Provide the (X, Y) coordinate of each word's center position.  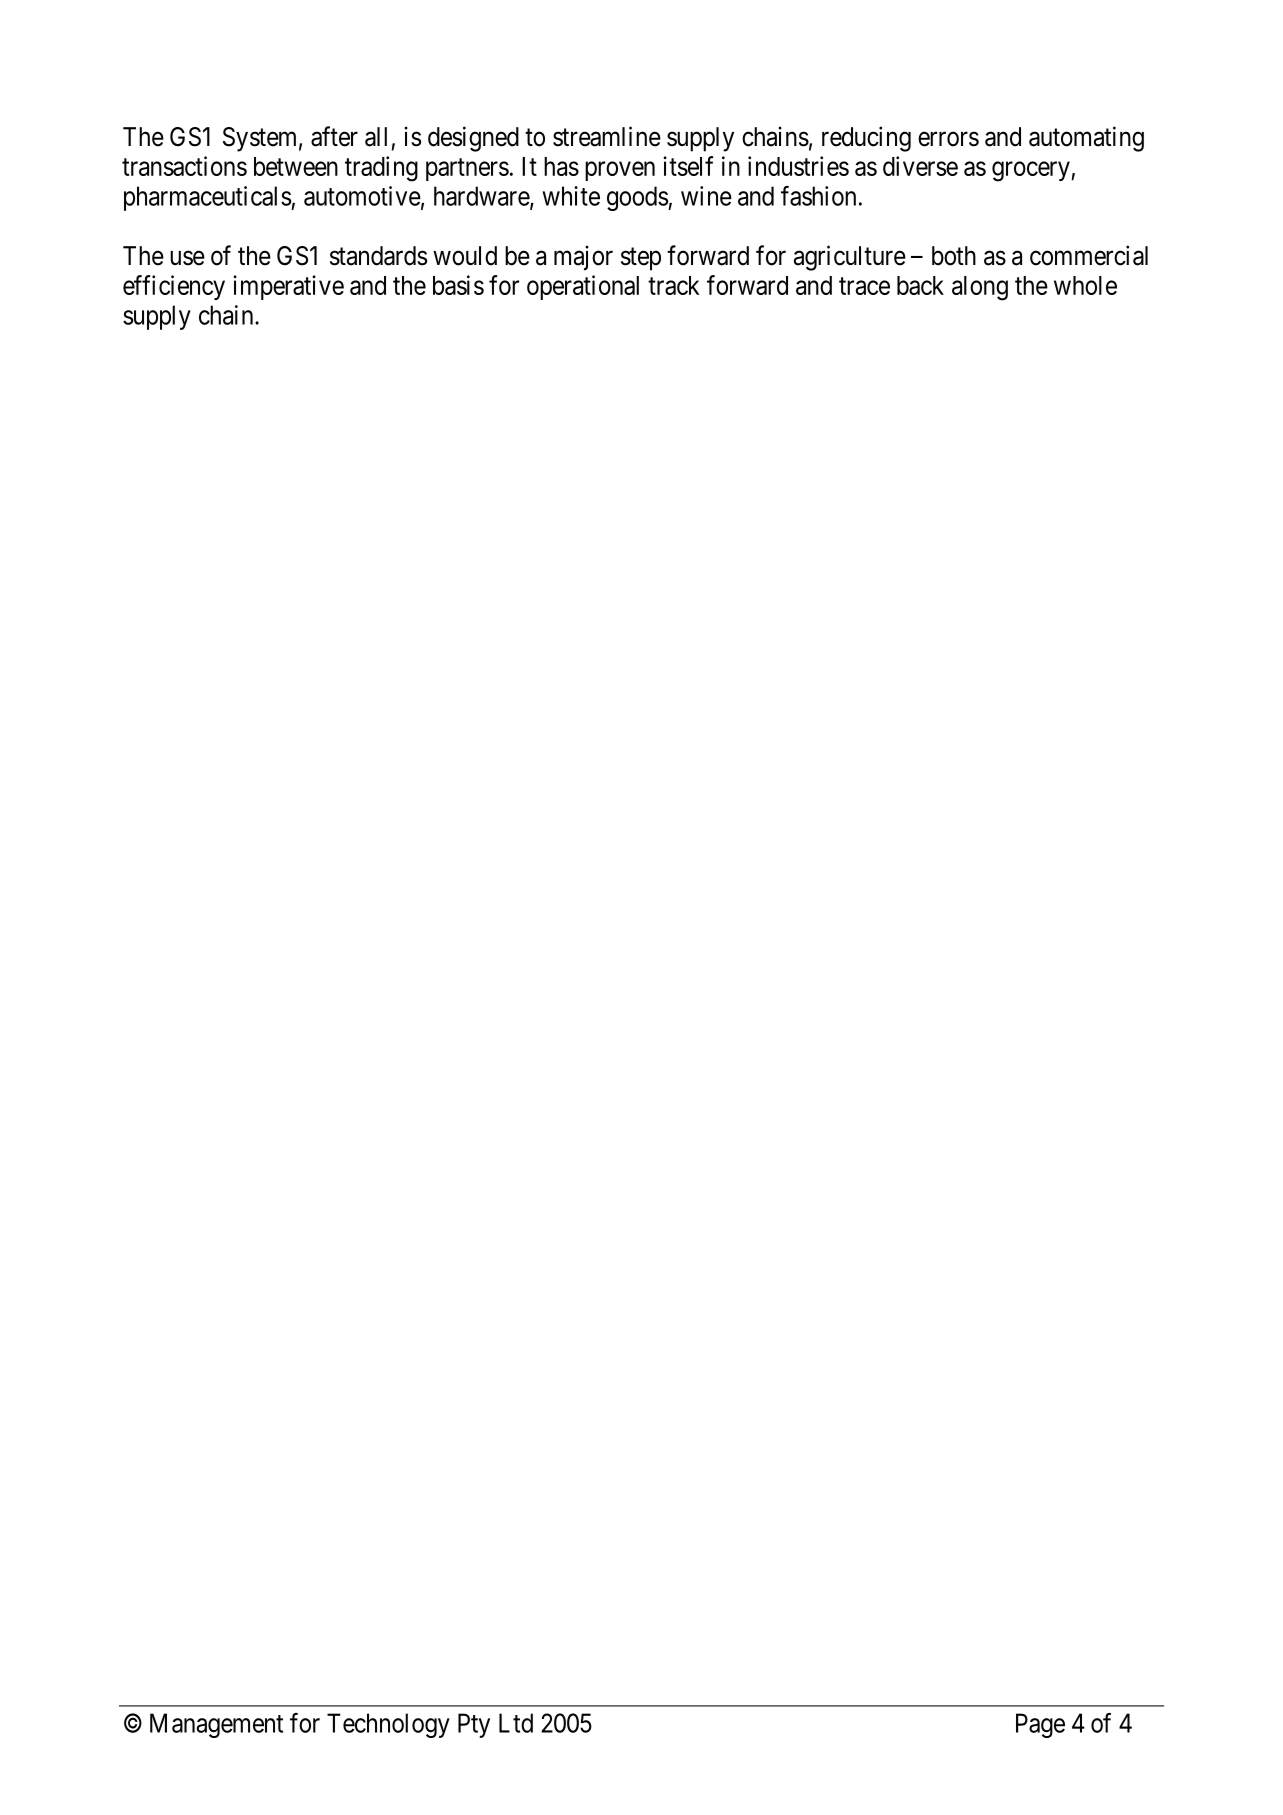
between (296, 166)
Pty (474, 1725)
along (980, 288)
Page (1040, 1725)
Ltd (516, 1723)
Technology (388, 1725)
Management (216, 1725)
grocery (1032, 171)
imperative (288, 287)
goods (638, 198)
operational (583, 287)
